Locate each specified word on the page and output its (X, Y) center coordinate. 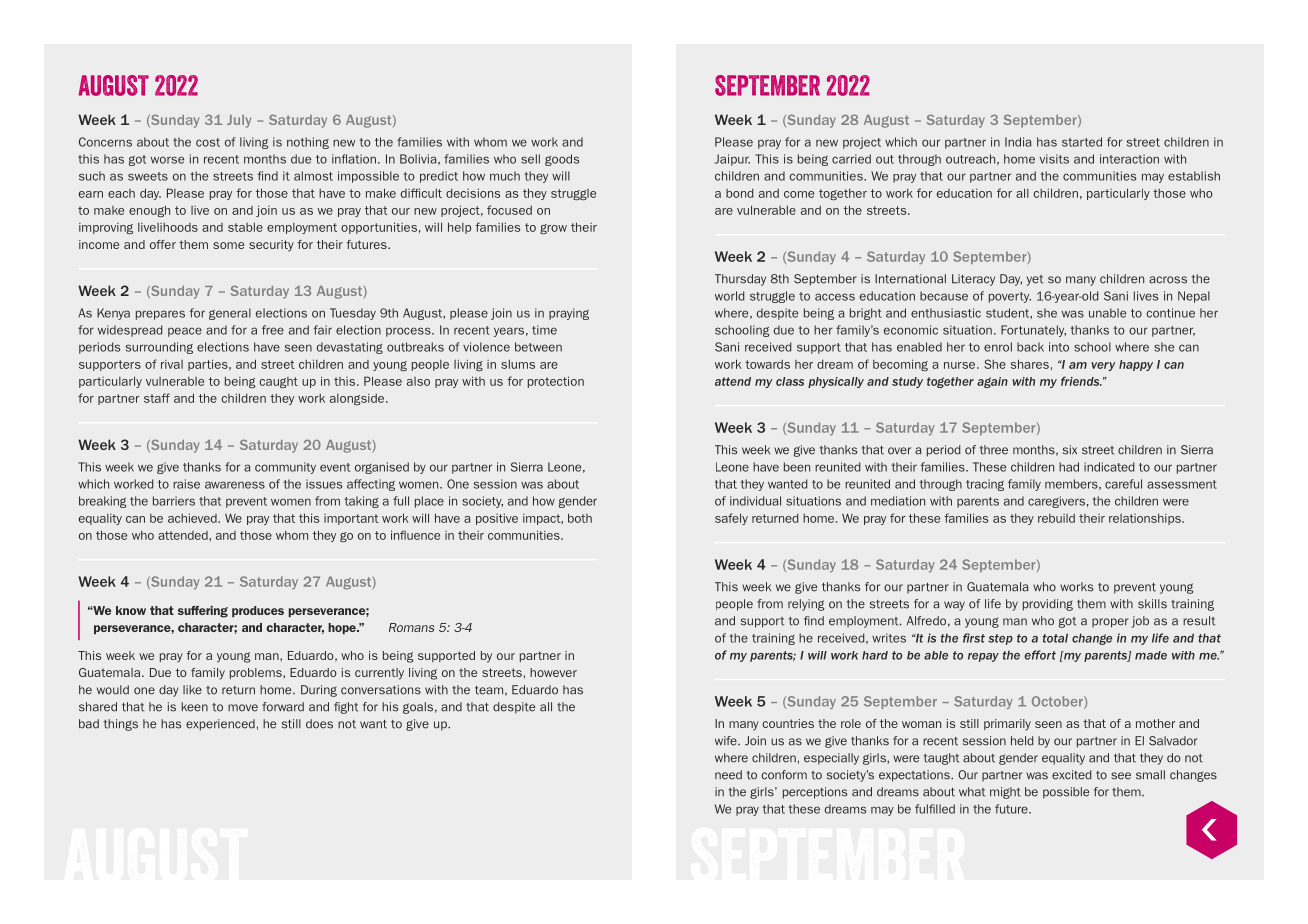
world (730, 296)
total (1055, 638)
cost (208, 142)
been (797, 467)
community (285, 468)
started (1082, 142)
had (1069, 467)
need (728, 775)
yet (1035, 280)
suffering (203, 612)
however (553, 672)
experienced (220, 725)
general (230, 314)
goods (562, 160)
